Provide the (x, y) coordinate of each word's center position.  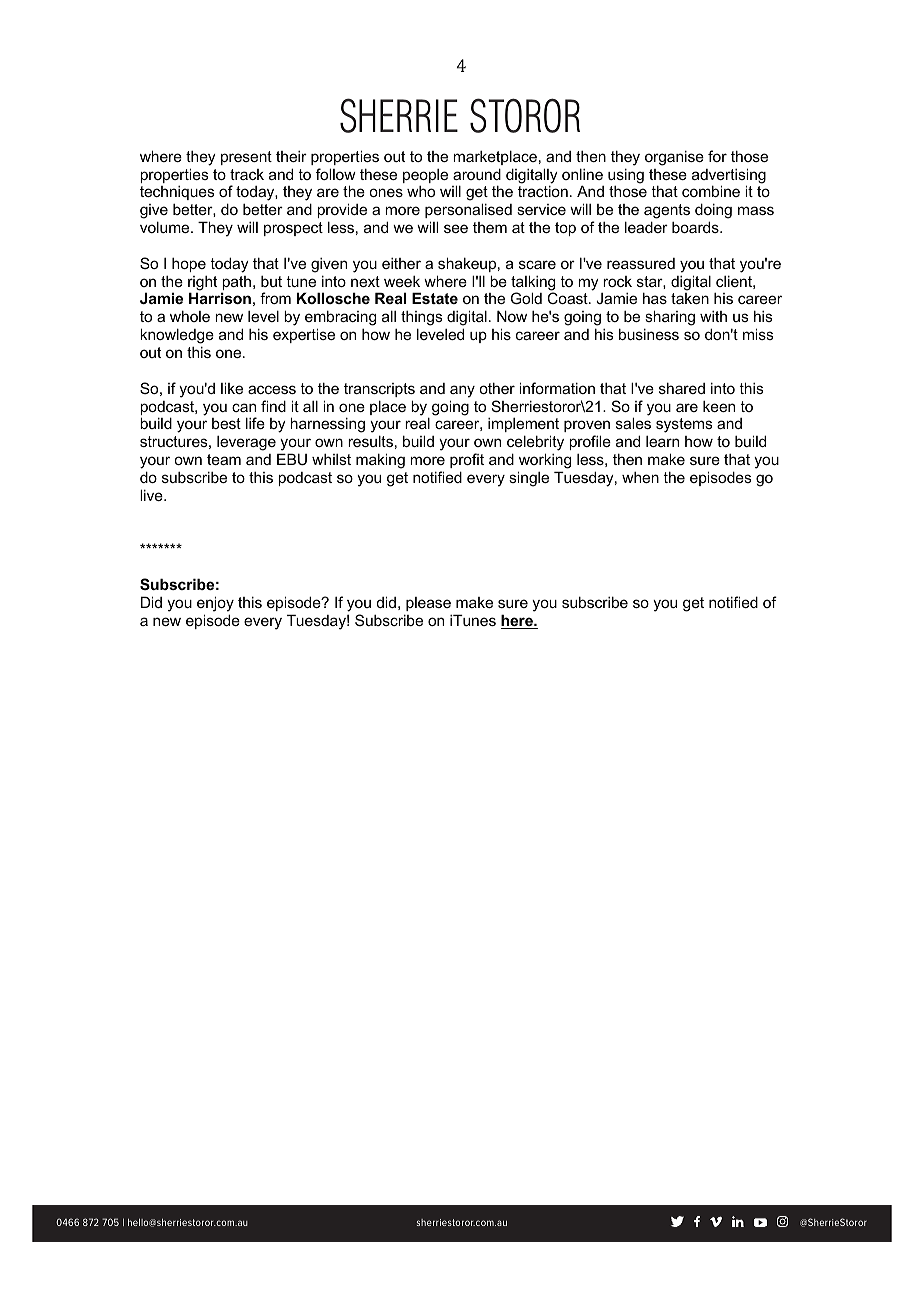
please (428, 604)
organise (674, 158)
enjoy (215, 605)
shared (682, 388)
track (247, 174)
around (477, 174)
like (232, 388)
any (462, 391)
